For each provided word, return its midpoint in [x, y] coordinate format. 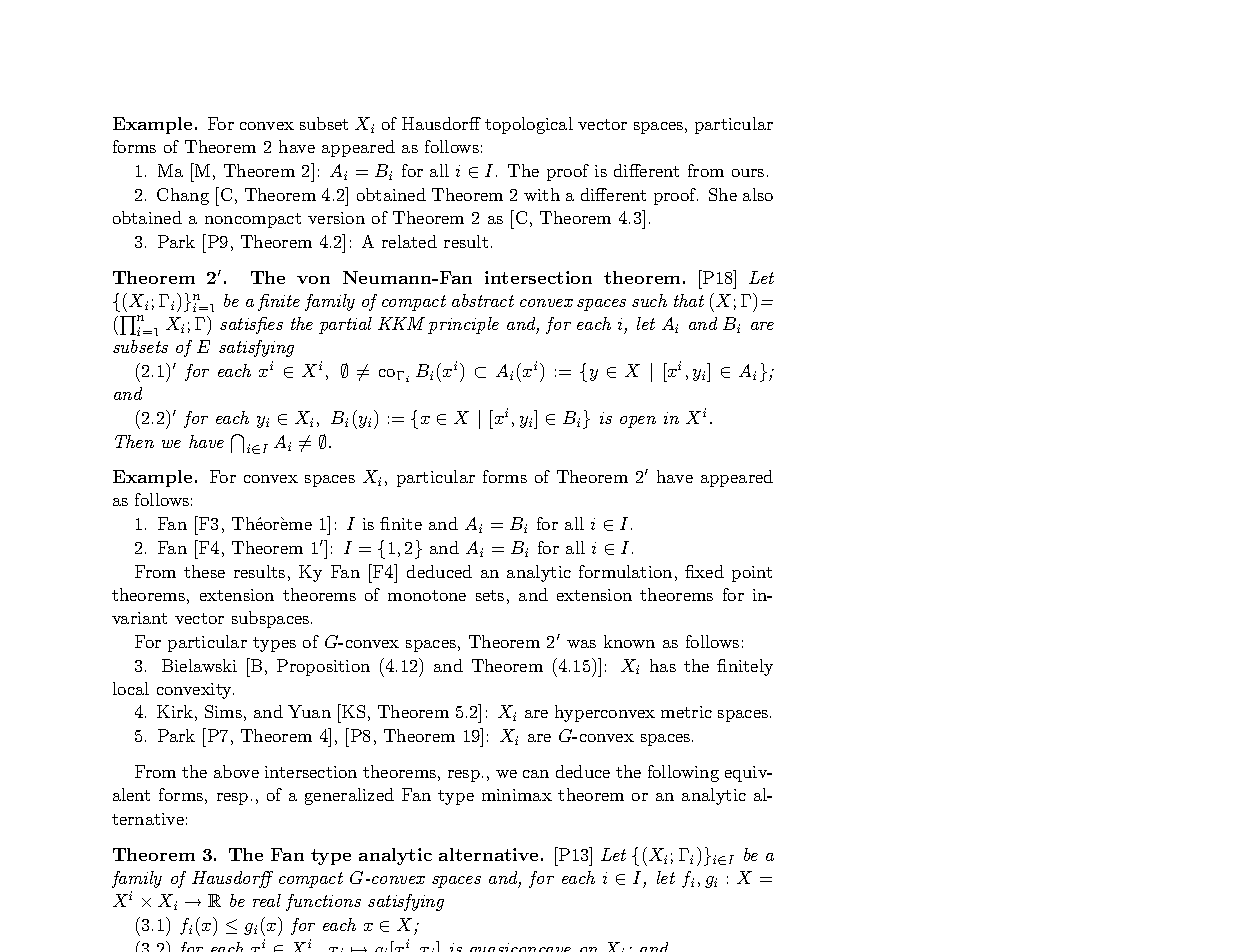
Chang [183, 196]
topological [529, 125]
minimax [517, 795]
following [683, 773]
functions [323, 902]
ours [748, 173]
